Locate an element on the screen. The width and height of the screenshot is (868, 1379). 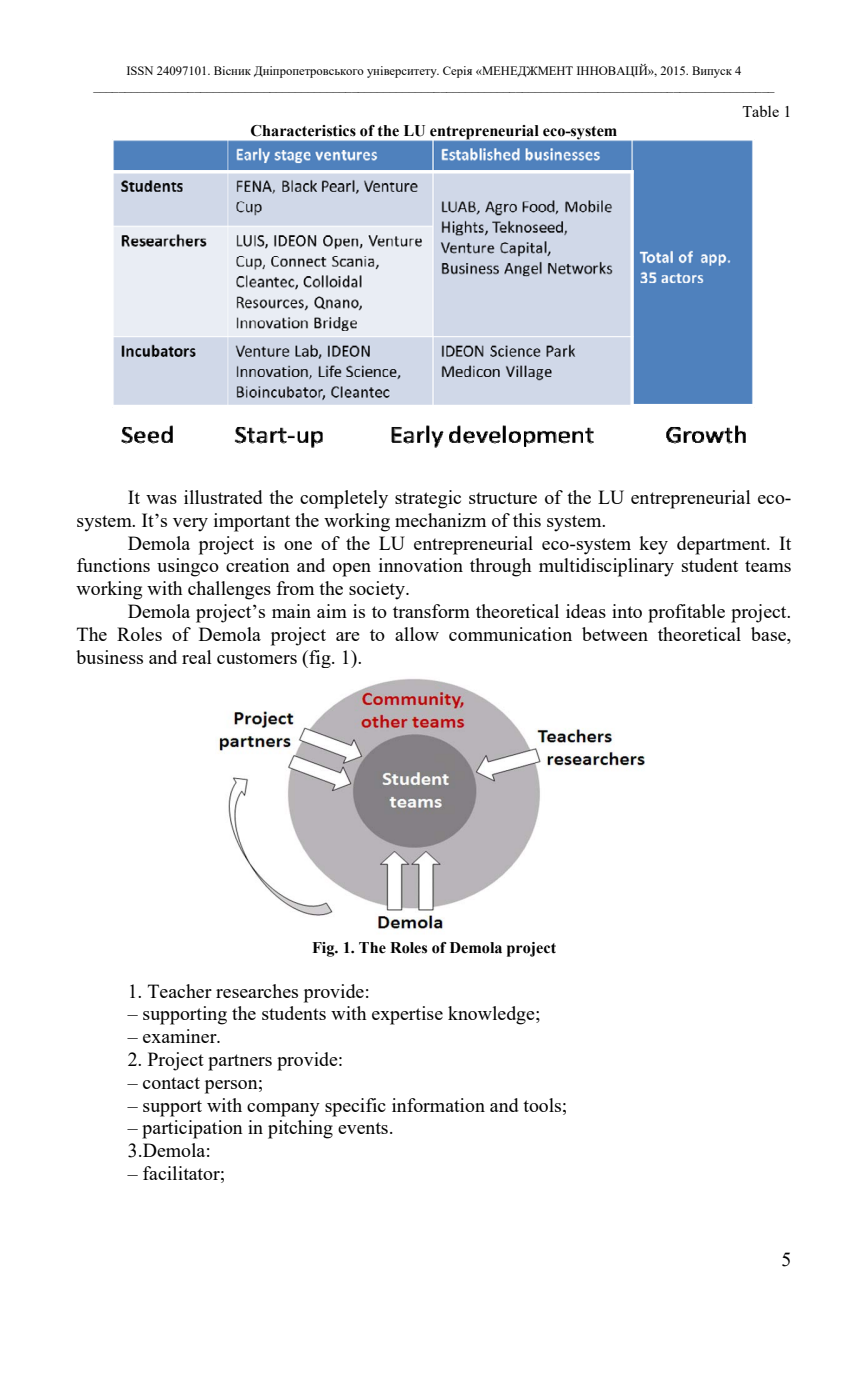
structure is located at coordinates (503, 498).
